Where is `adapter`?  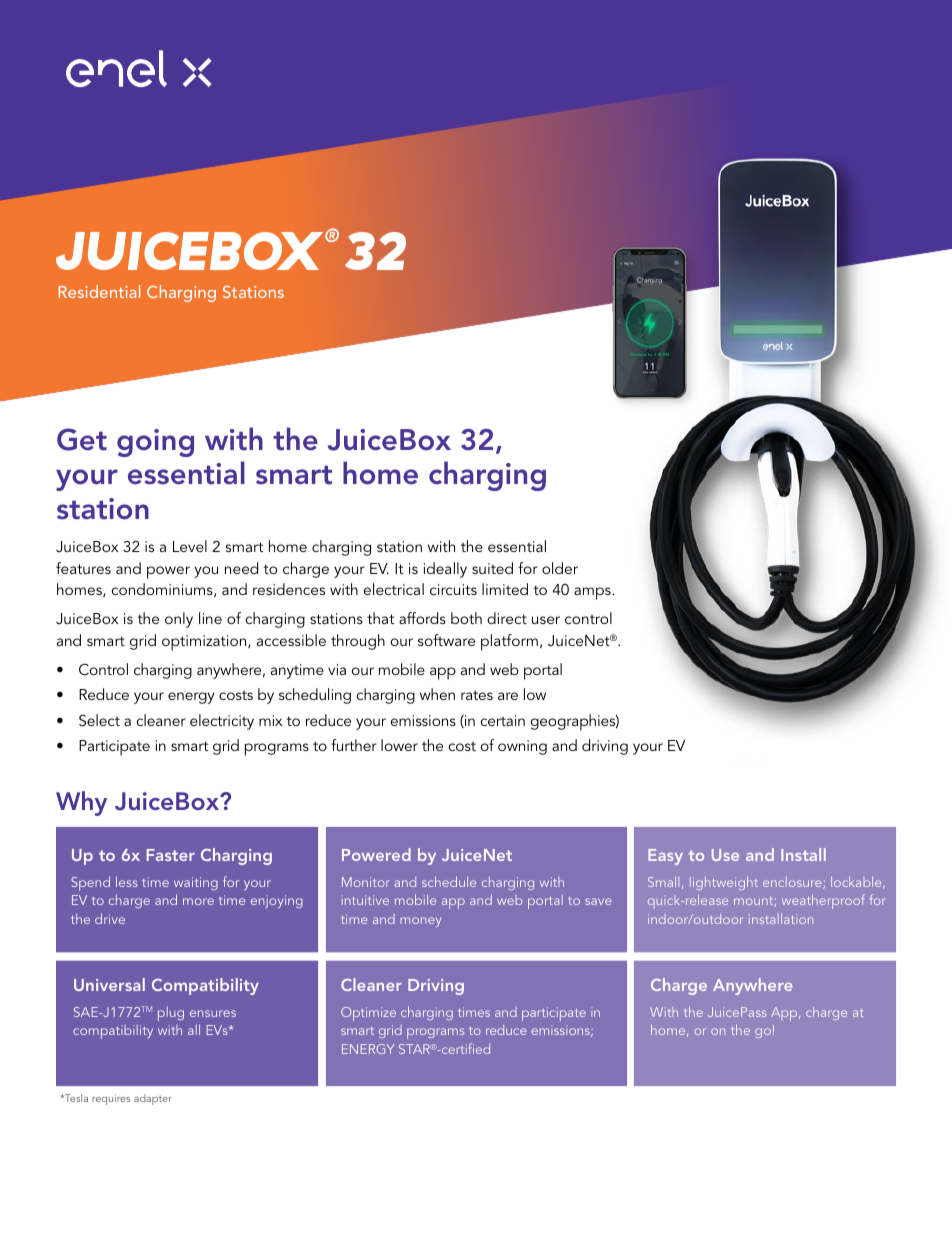 adapter is located at coordinates (153, 1099).
